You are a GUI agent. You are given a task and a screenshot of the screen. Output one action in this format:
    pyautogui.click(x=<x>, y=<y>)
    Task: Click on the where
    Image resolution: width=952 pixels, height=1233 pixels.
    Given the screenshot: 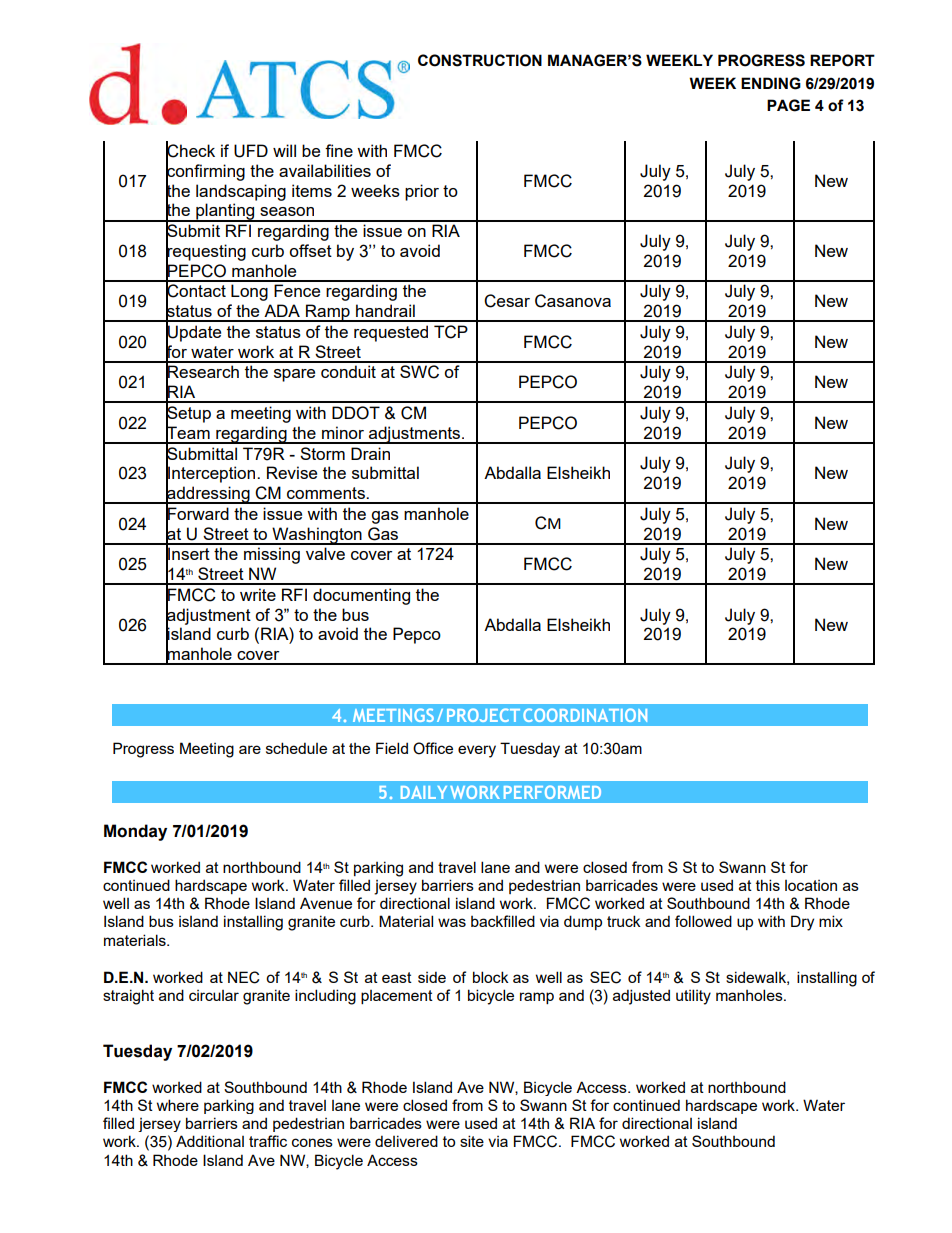 What is the action you would take?
    pyautogui.click(x=178, y=1105)
